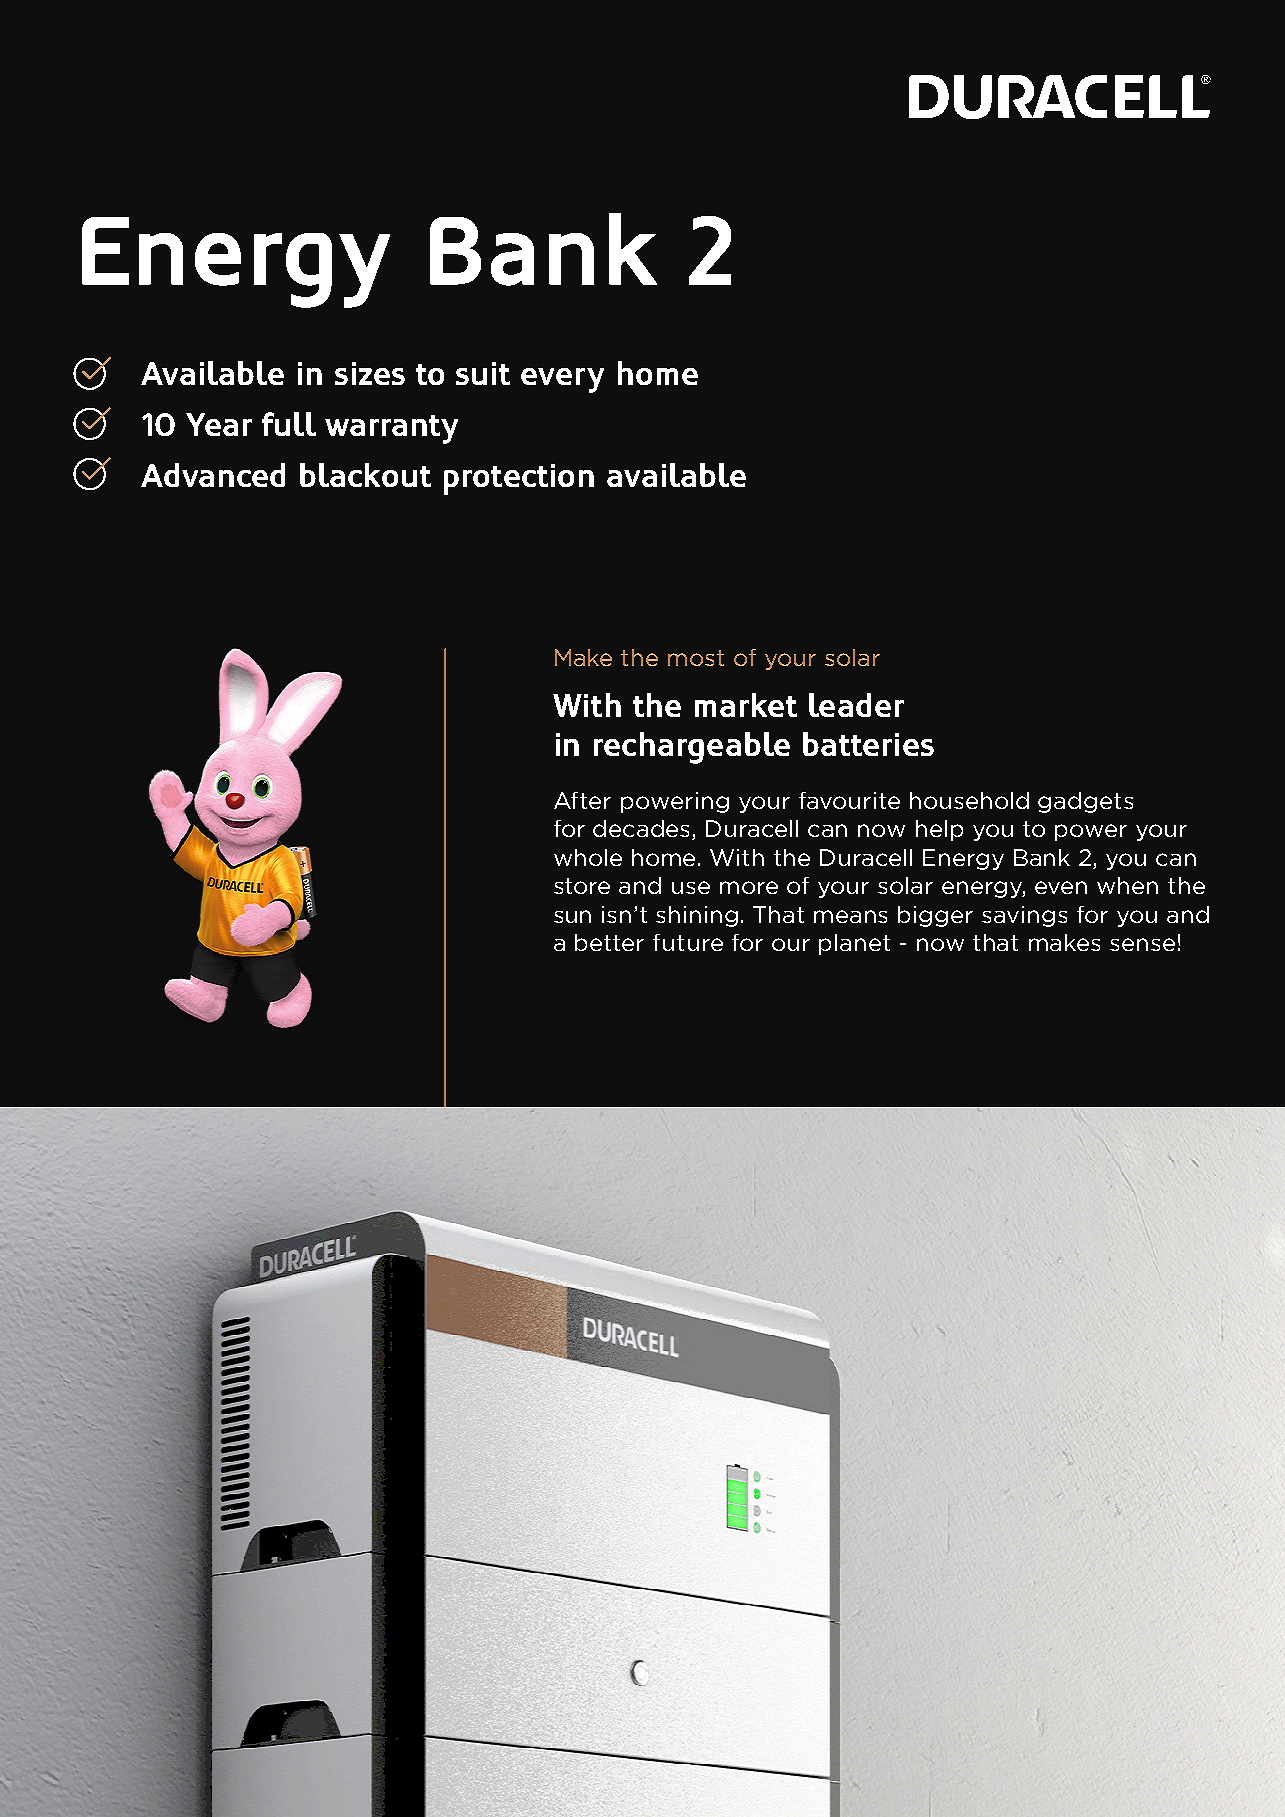 Image resolution: width=1285 pixels, height=1817 pixels. I want to click on After, so click(582, 800).
